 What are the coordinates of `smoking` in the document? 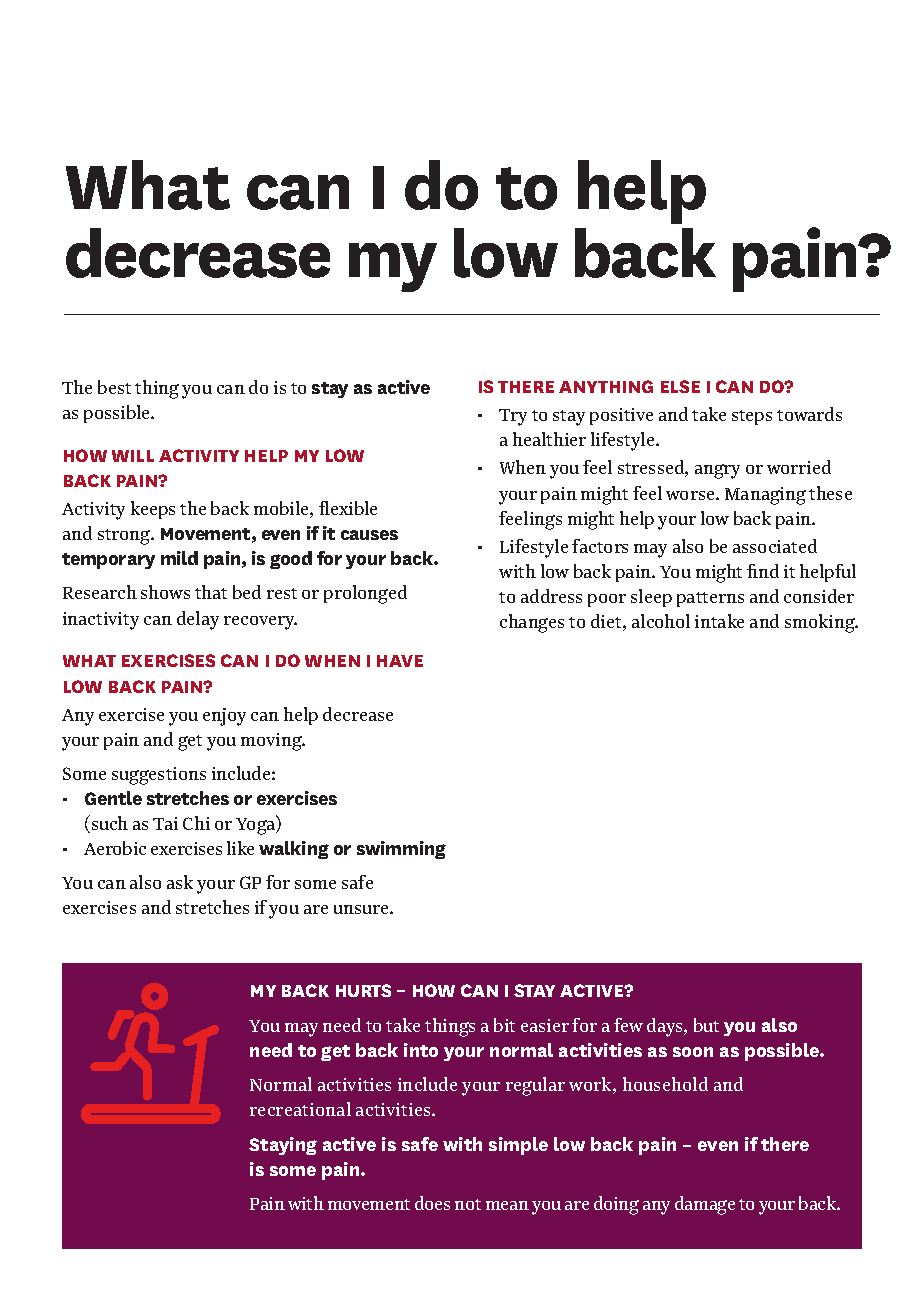 It's located at (821, 623).
